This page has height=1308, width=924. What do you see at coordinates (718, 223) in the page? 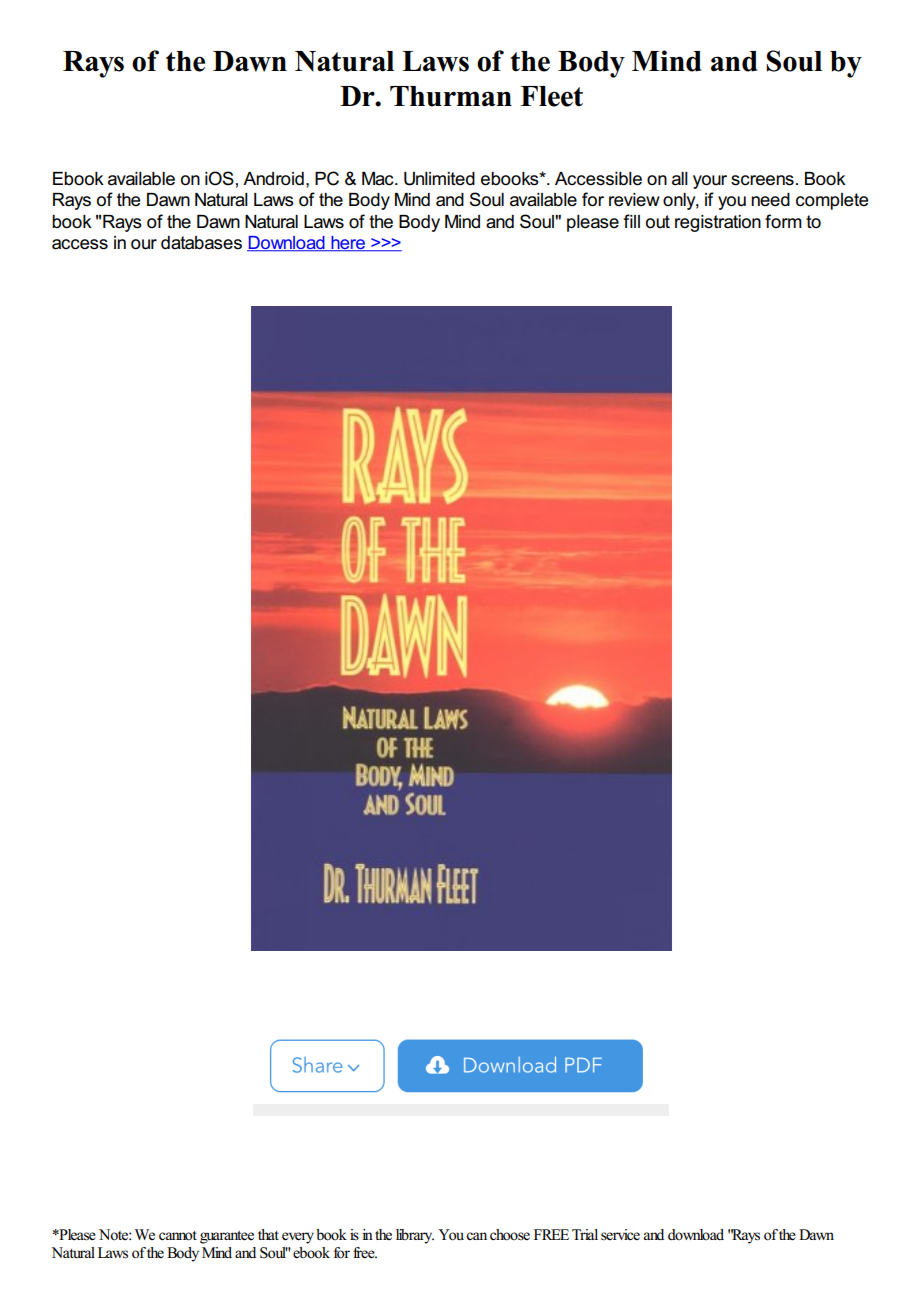
I see `registration` at bounding box center [718, 223].
